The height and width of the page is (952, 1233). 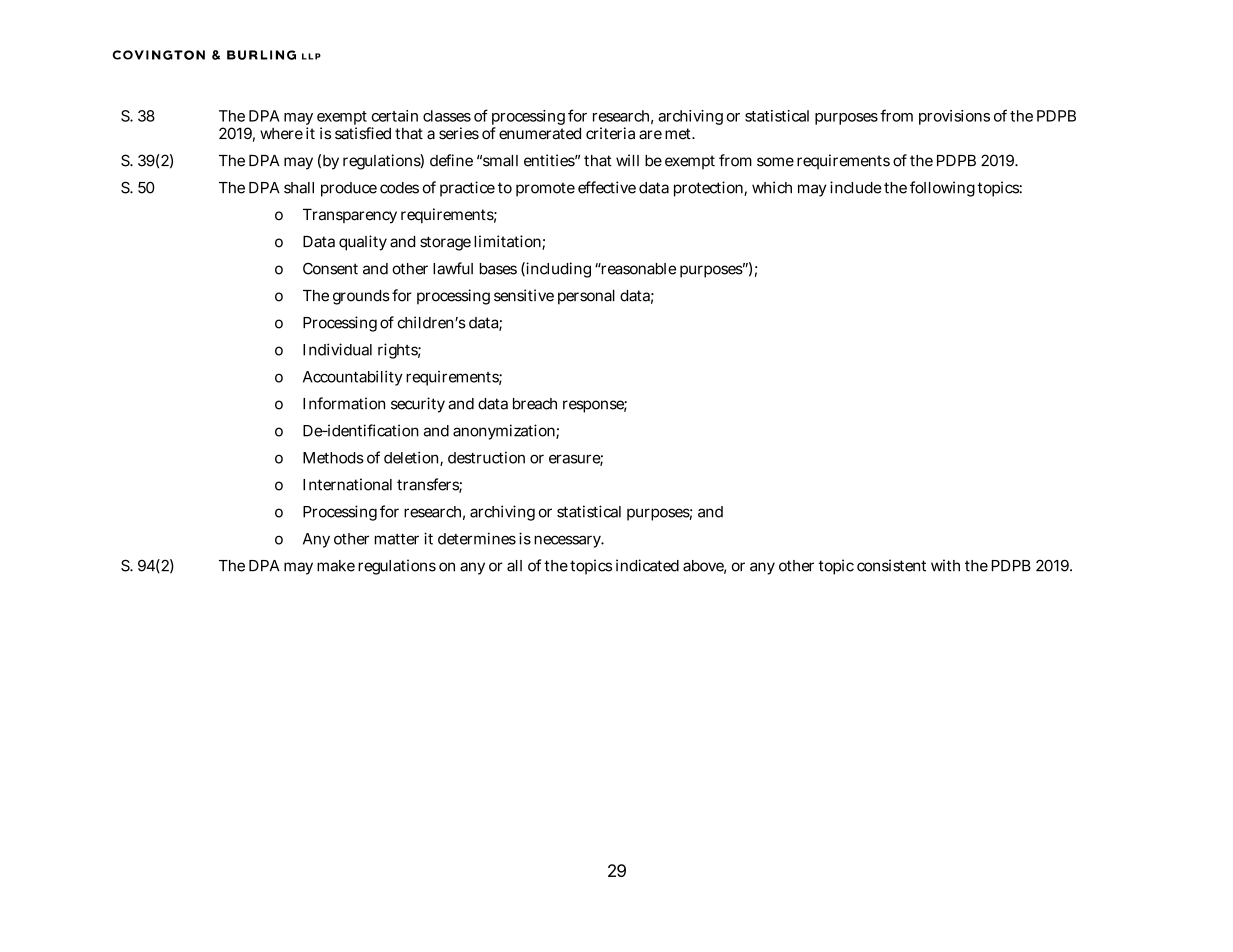 I want to click on breach, so click(x=535, y=404).
